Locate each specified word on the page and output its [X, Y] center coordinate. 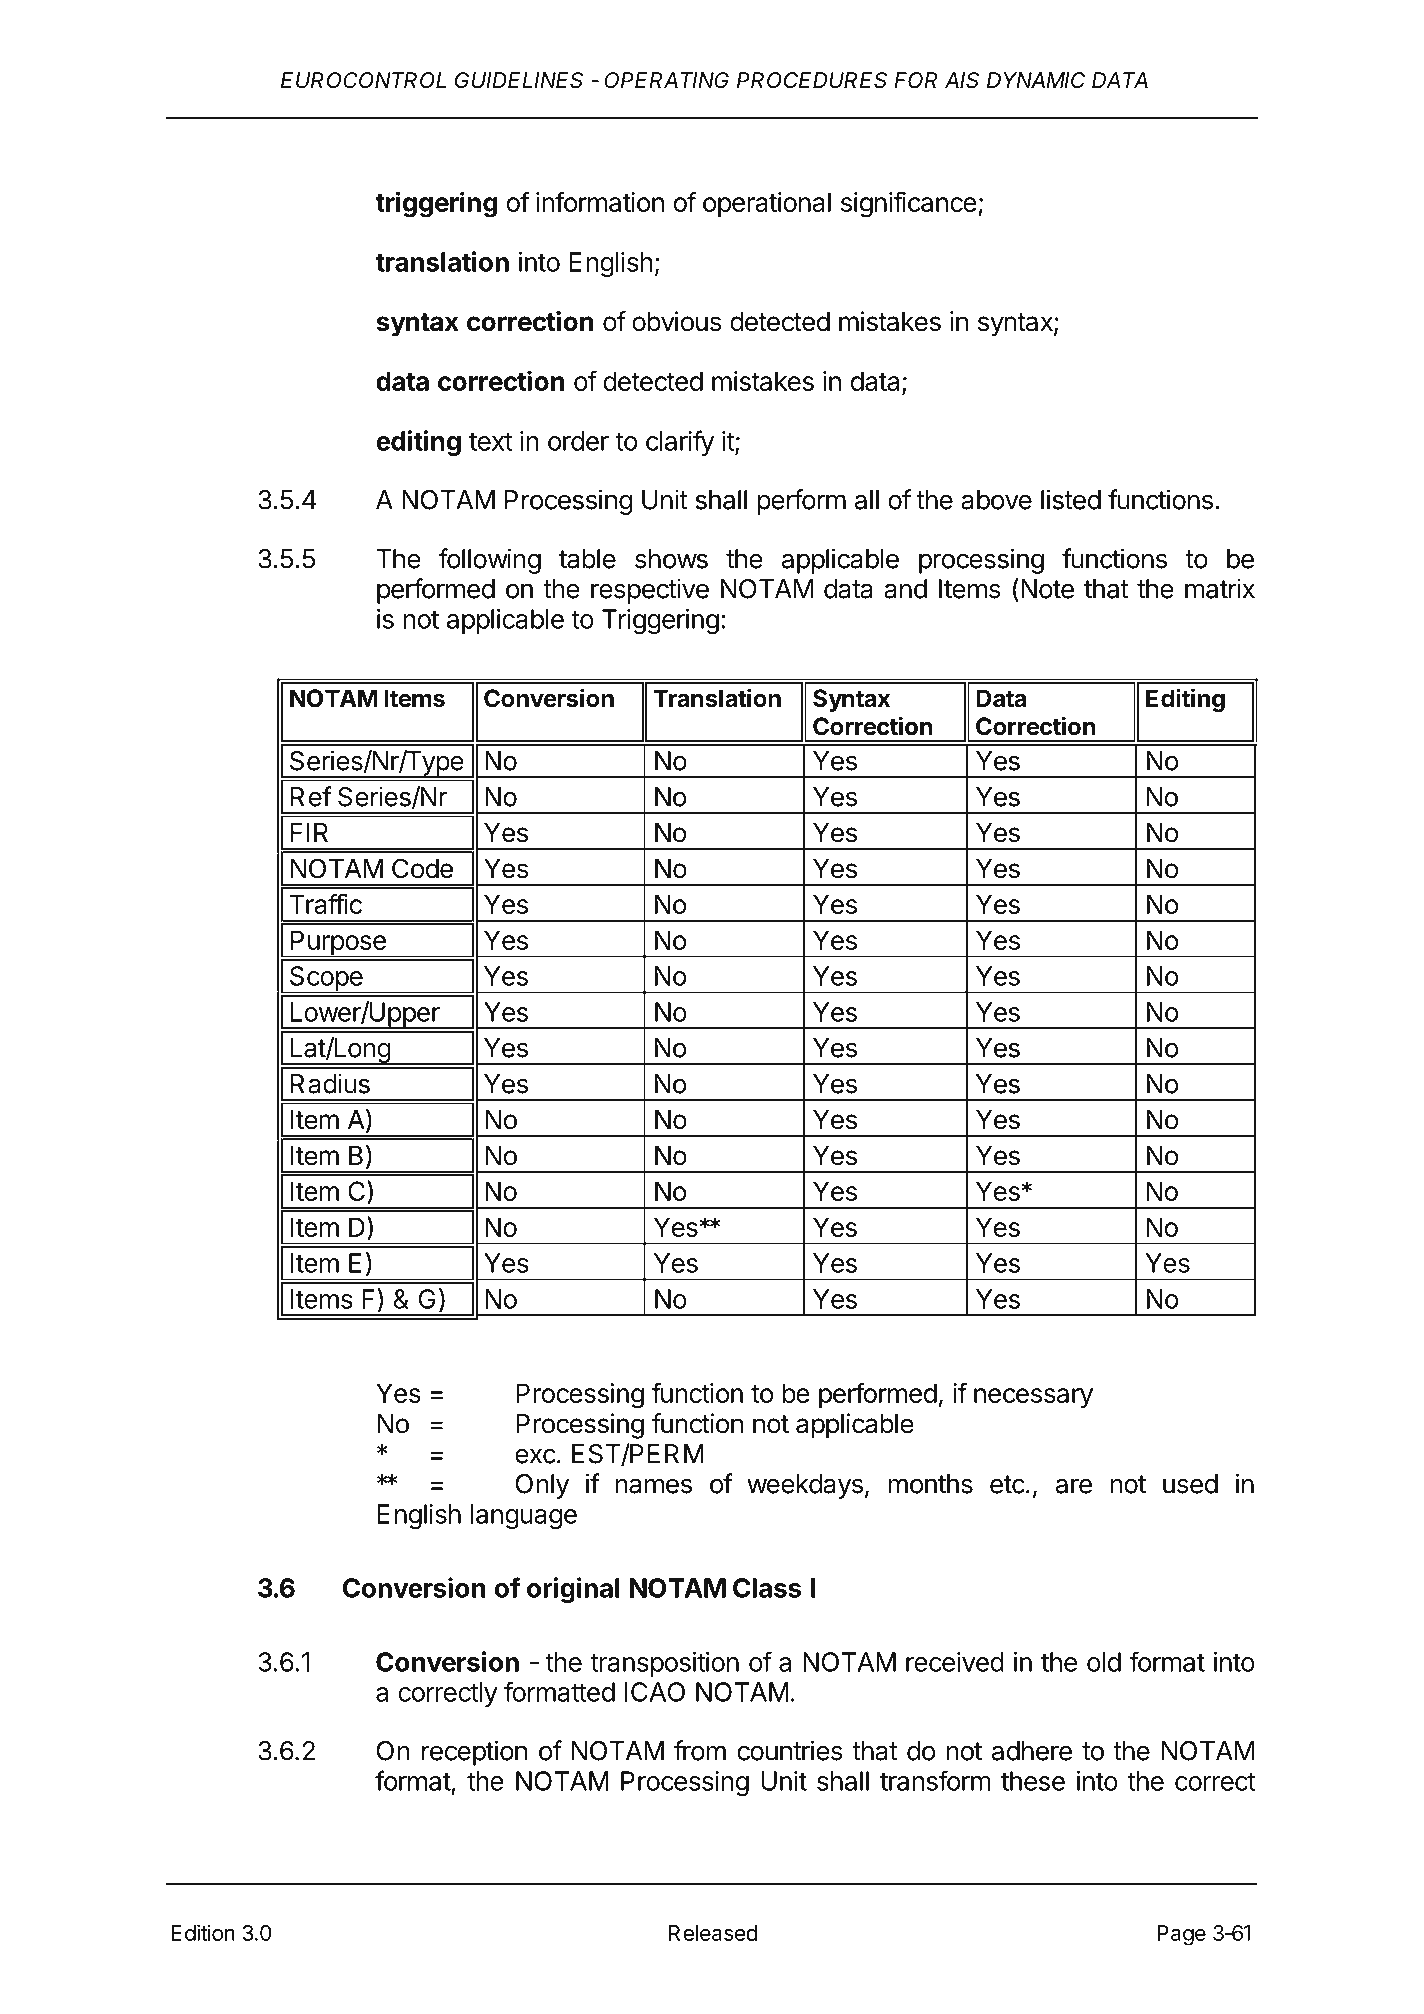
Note [1047, 589]
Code [422, 868]
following [489, 561]
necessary [1033, 1398]
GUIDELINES [519, 80]
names [653, 1486]
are [1074, 1486]
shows [671, 559]
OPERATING [666, 80]
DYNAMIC [1036, 80]
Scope [326, 979]
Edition [203, 1932]
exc [535, 1456]
